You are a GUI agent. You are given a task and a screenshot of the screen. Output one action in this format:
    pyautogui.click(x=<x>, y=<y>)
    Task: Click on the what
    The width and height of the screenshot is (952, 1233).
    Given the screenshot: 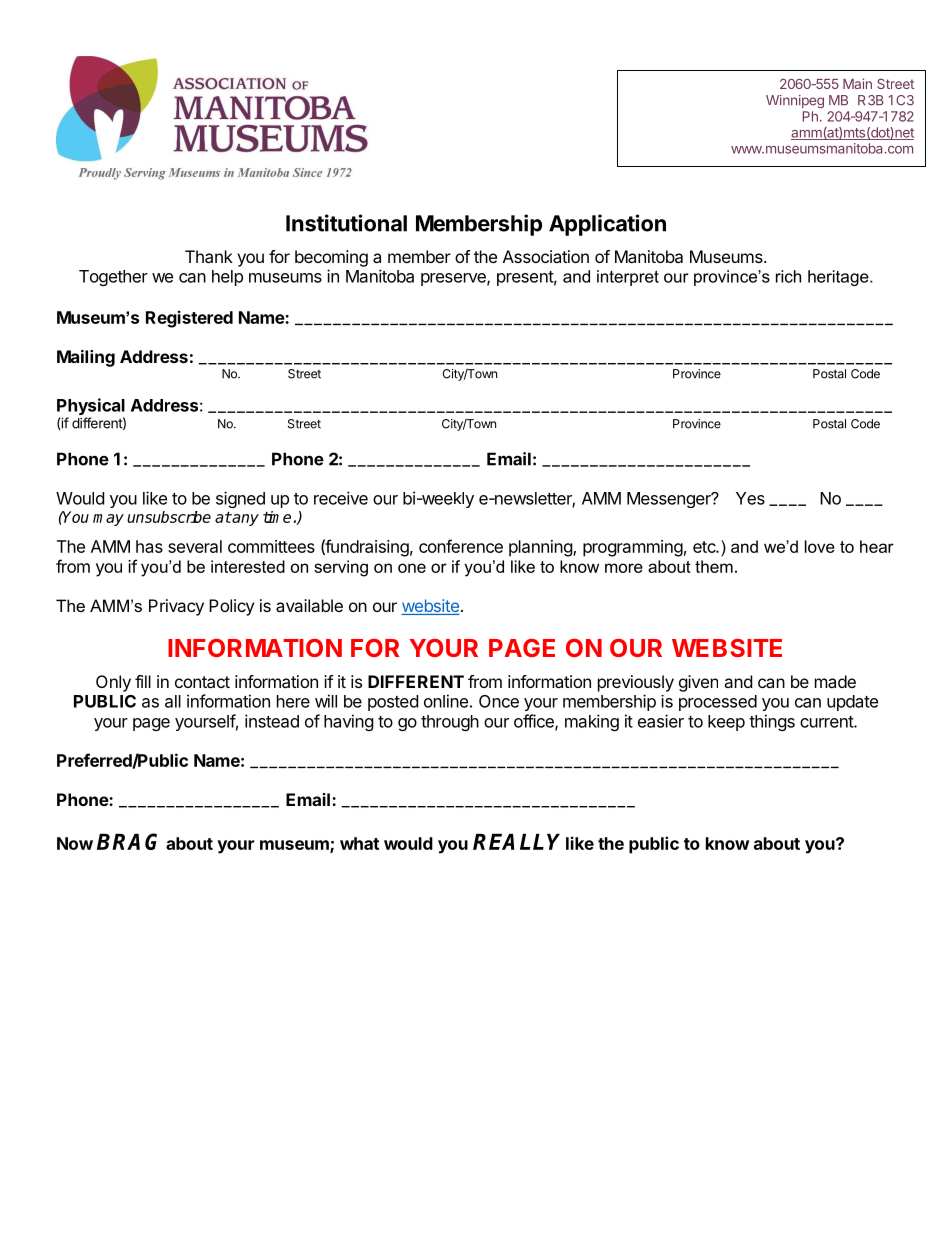 What is the action you would take?
    pyautogui.click(x=359, y=843)
